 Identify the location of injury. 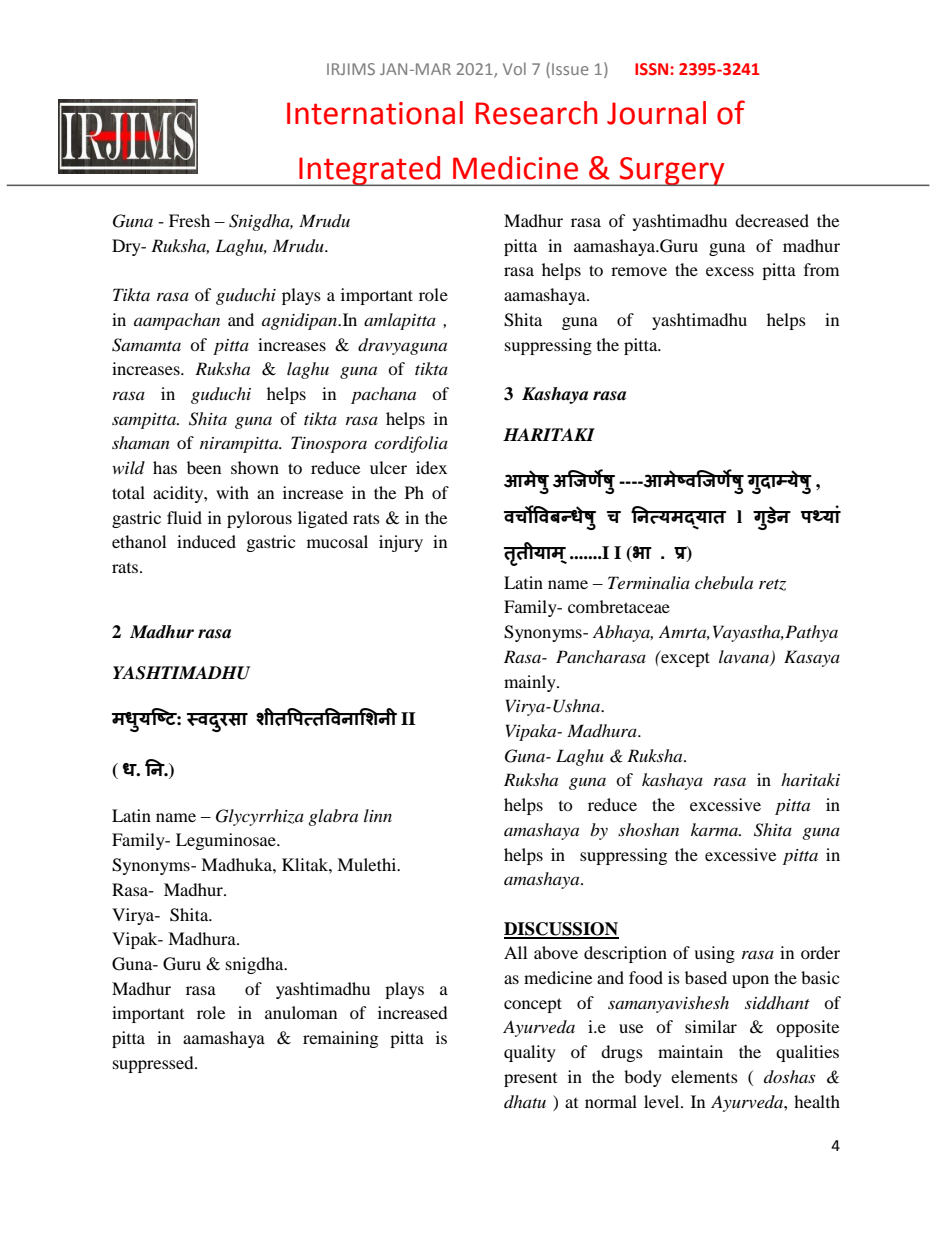
(401, 543).
